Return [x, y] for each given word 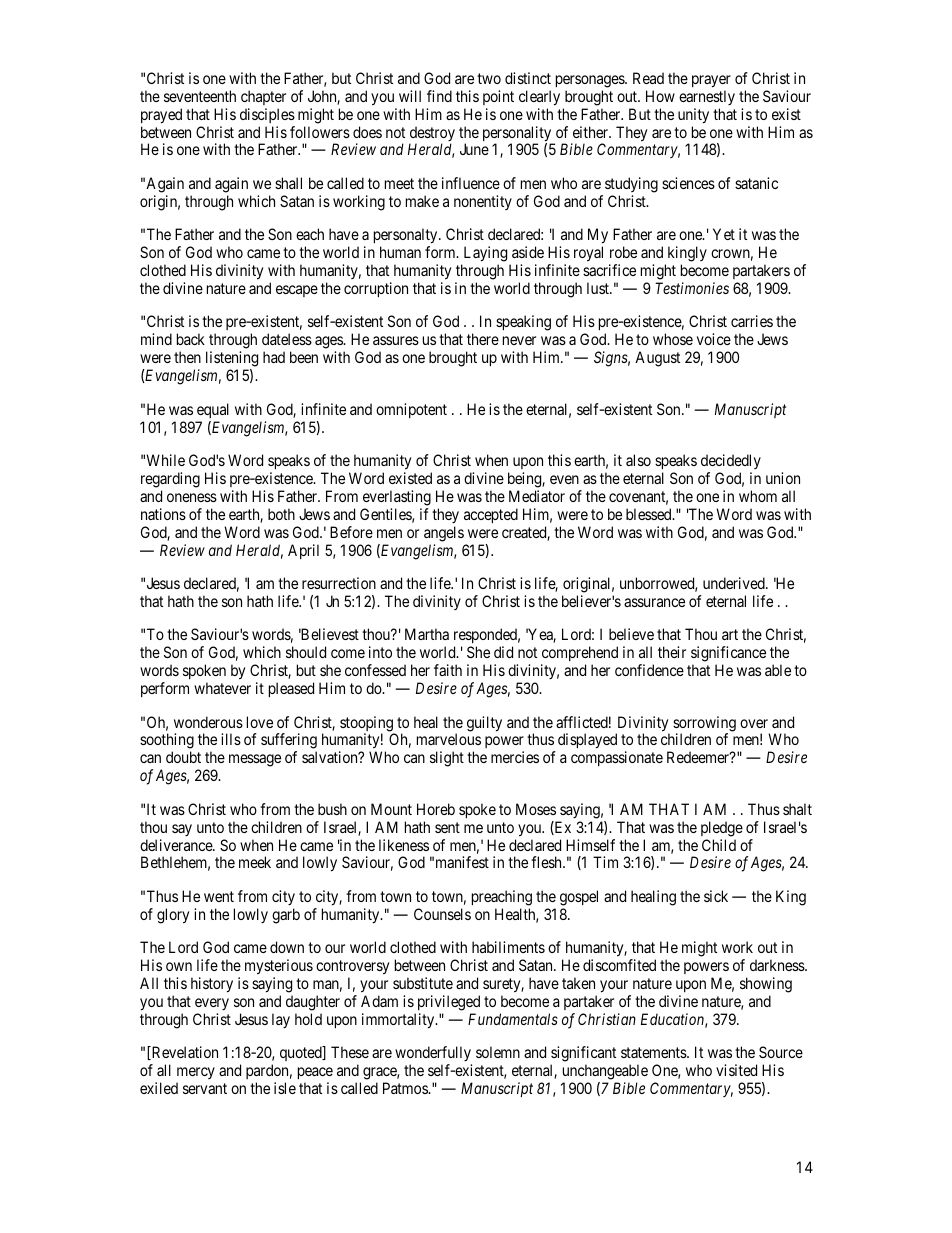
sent [447, 827]
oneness [192, 497]
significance [728, 655]
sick [716, 896]
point [498, 97]
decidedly [731, 461]
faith [448, 670]
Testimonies [692, 288]
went [219, 896]
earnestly [707, 97]
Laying [484, 255]
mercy [195, 1075]
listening [232, 360]
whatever [222, 688]
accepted [491, 515]
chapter [263, 97]
